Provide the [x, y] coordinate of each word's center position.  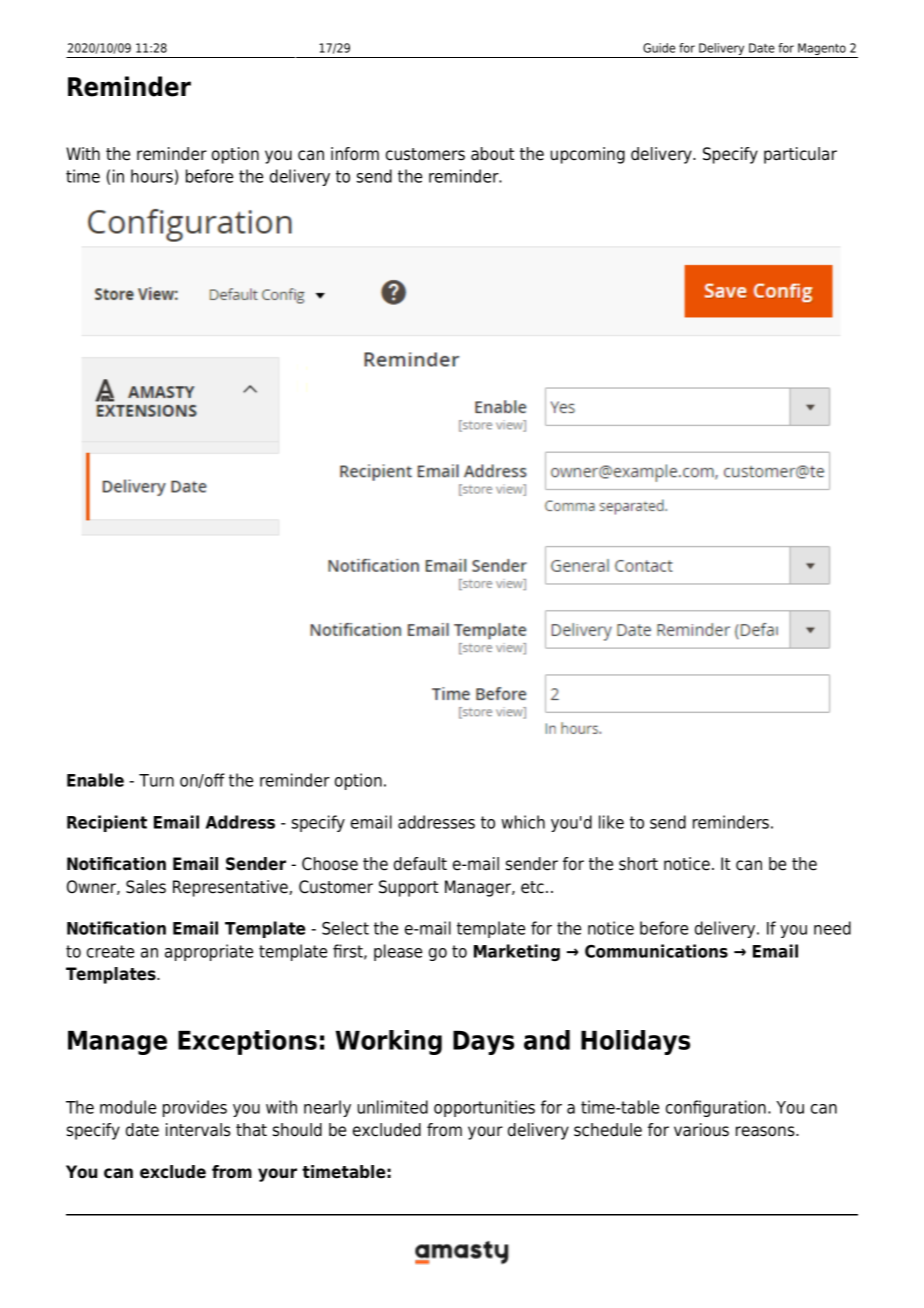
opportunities [484, 1108]
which [523, 822]
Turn [156, 780]
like [611, 822]
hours [152, 176]
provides [195, 1108]
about [492, 154]
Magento [822, 50]
